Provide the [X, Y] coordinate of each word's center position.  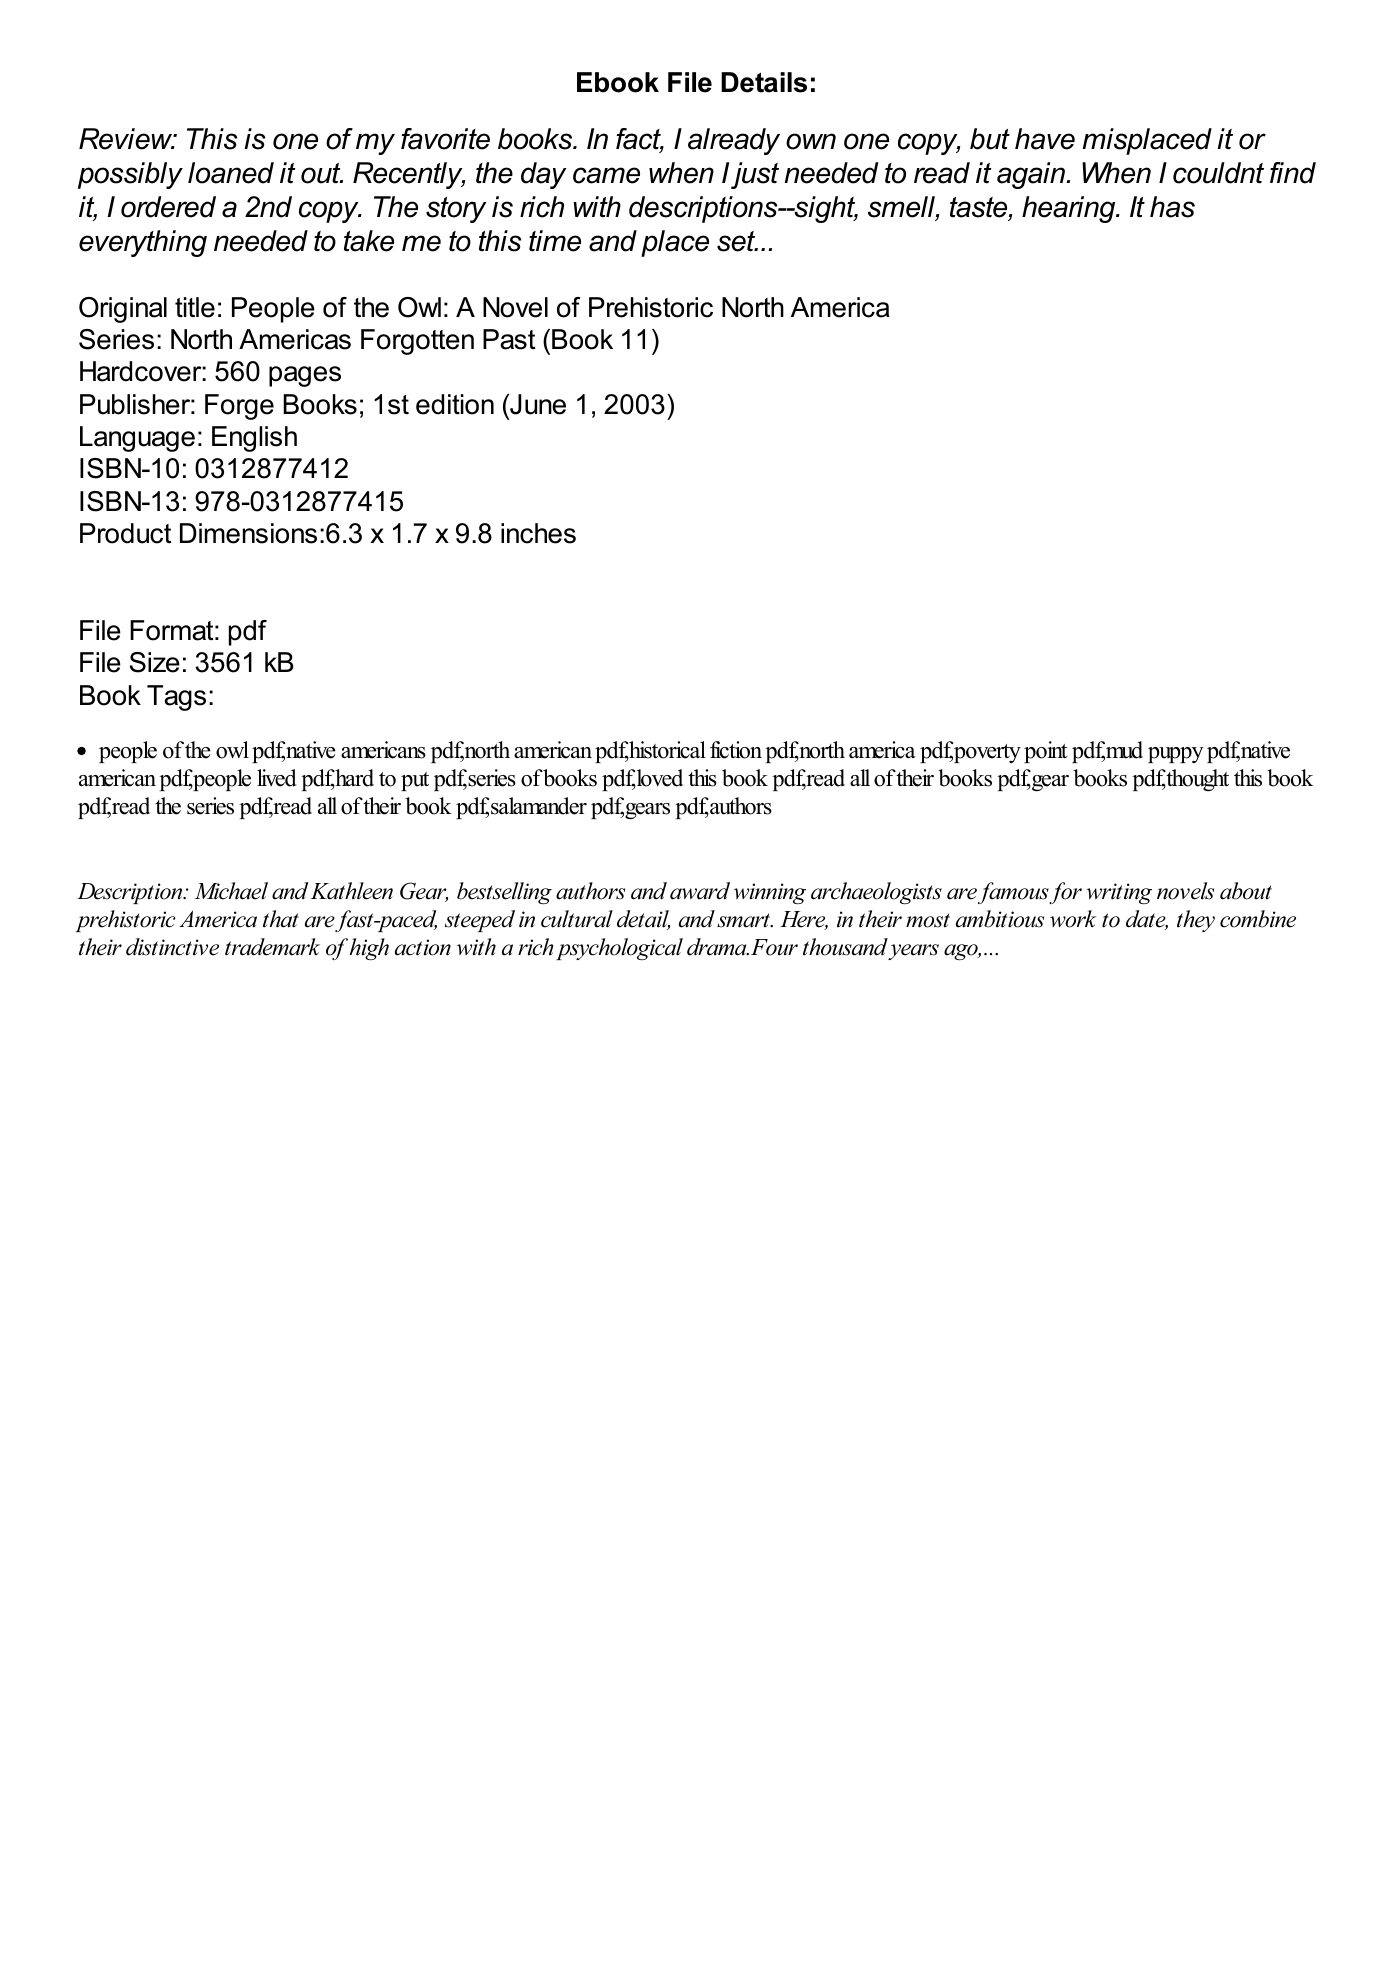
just [755, 175]
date [1147, 920]
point [1045, 752]
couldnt [1218, 173]
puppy [1176, 755]
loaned [231, 173]
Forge [239, 407]
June [537, 404]
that [281, 919]
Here [804, 920]
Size [155, 662]
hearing [1070, 209]
